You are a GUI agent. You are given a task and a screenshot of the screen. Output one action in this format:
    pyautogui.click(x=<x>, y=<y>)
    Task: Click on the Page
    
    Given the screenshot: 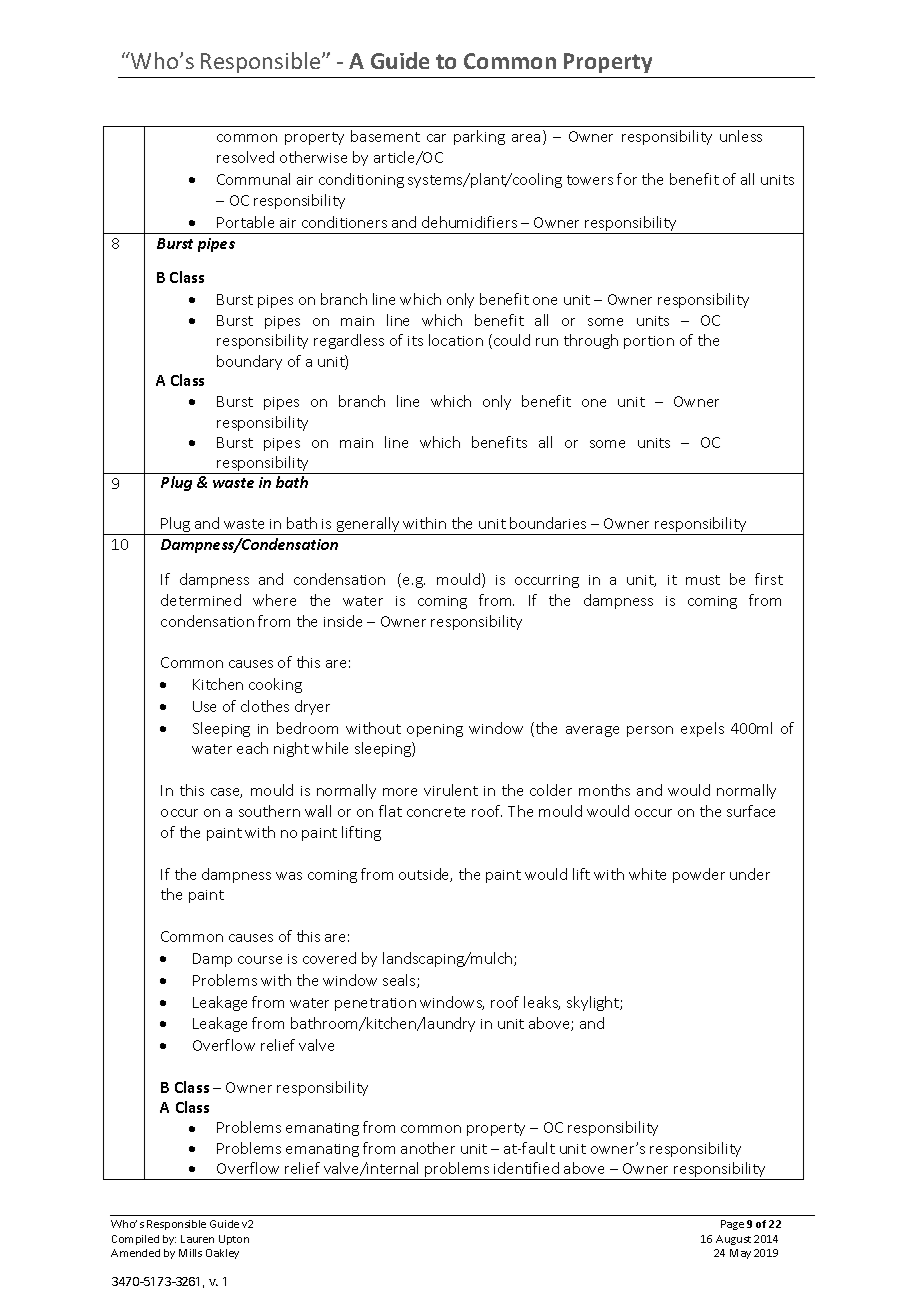 What is the action you would take?
    pyautogui.click(x=732, y=1225)
